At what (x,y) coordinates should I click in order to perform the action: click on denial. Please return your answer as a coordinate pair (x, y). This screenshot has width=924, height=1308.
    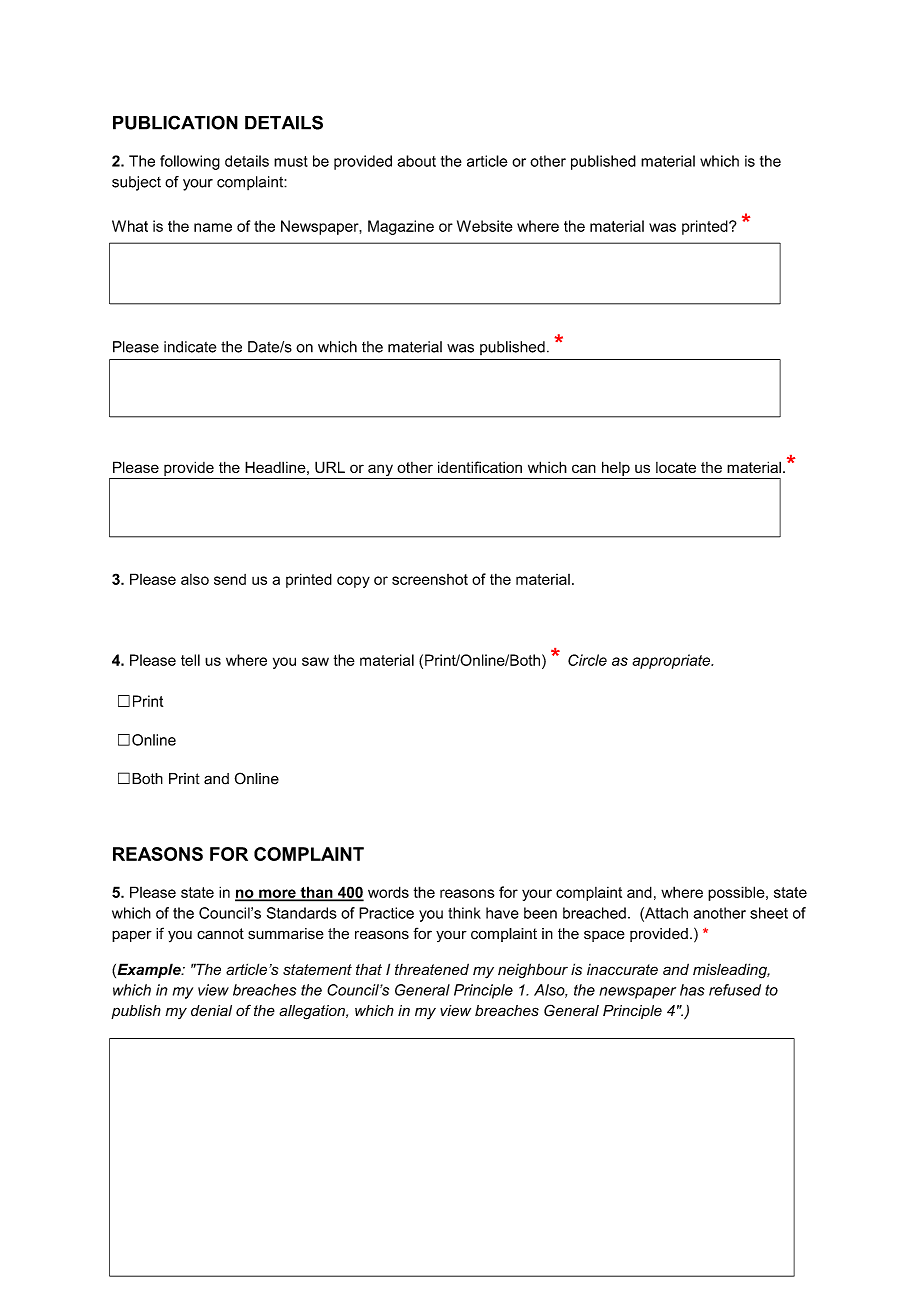
    Looking at the image, I should click on (211, 1011).
